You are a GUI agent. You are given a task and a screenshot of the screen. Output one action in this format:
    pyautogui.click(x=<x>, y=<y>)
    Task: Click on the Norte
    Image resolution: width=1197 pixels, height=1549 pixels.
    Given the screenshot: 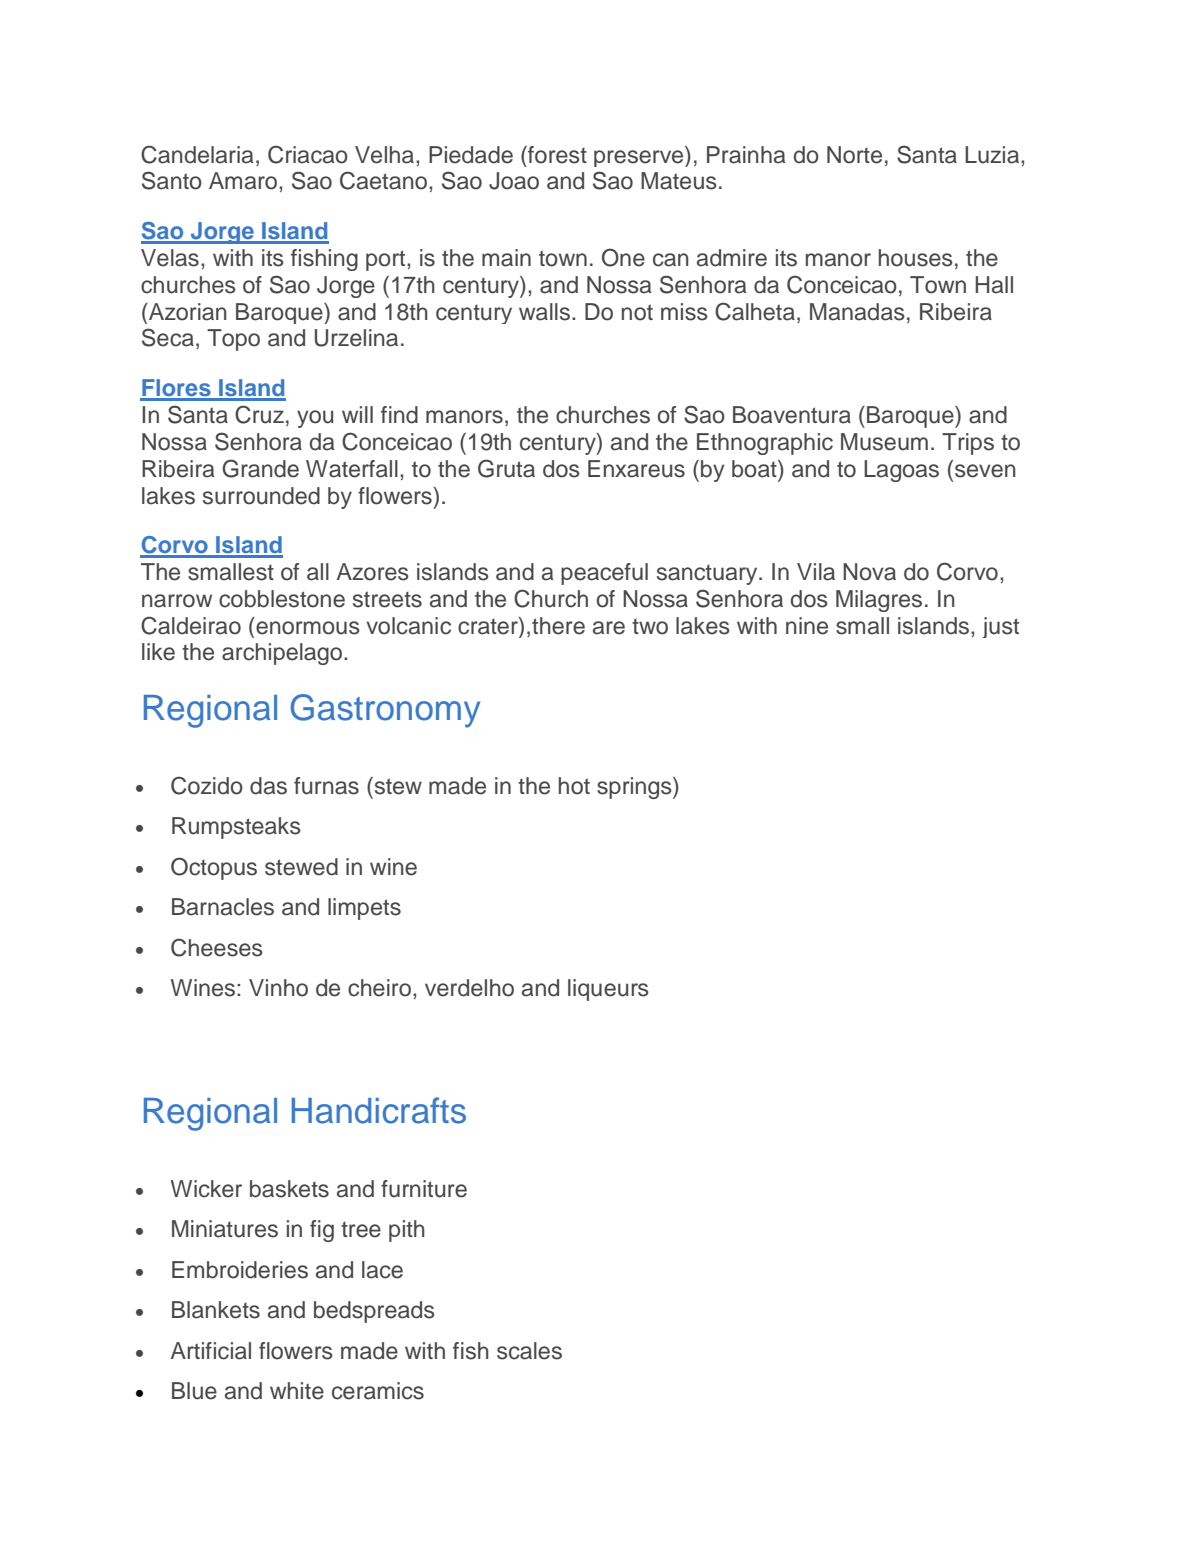 What is the action you would take?
    pyautogui.click(x=854, y=155)
